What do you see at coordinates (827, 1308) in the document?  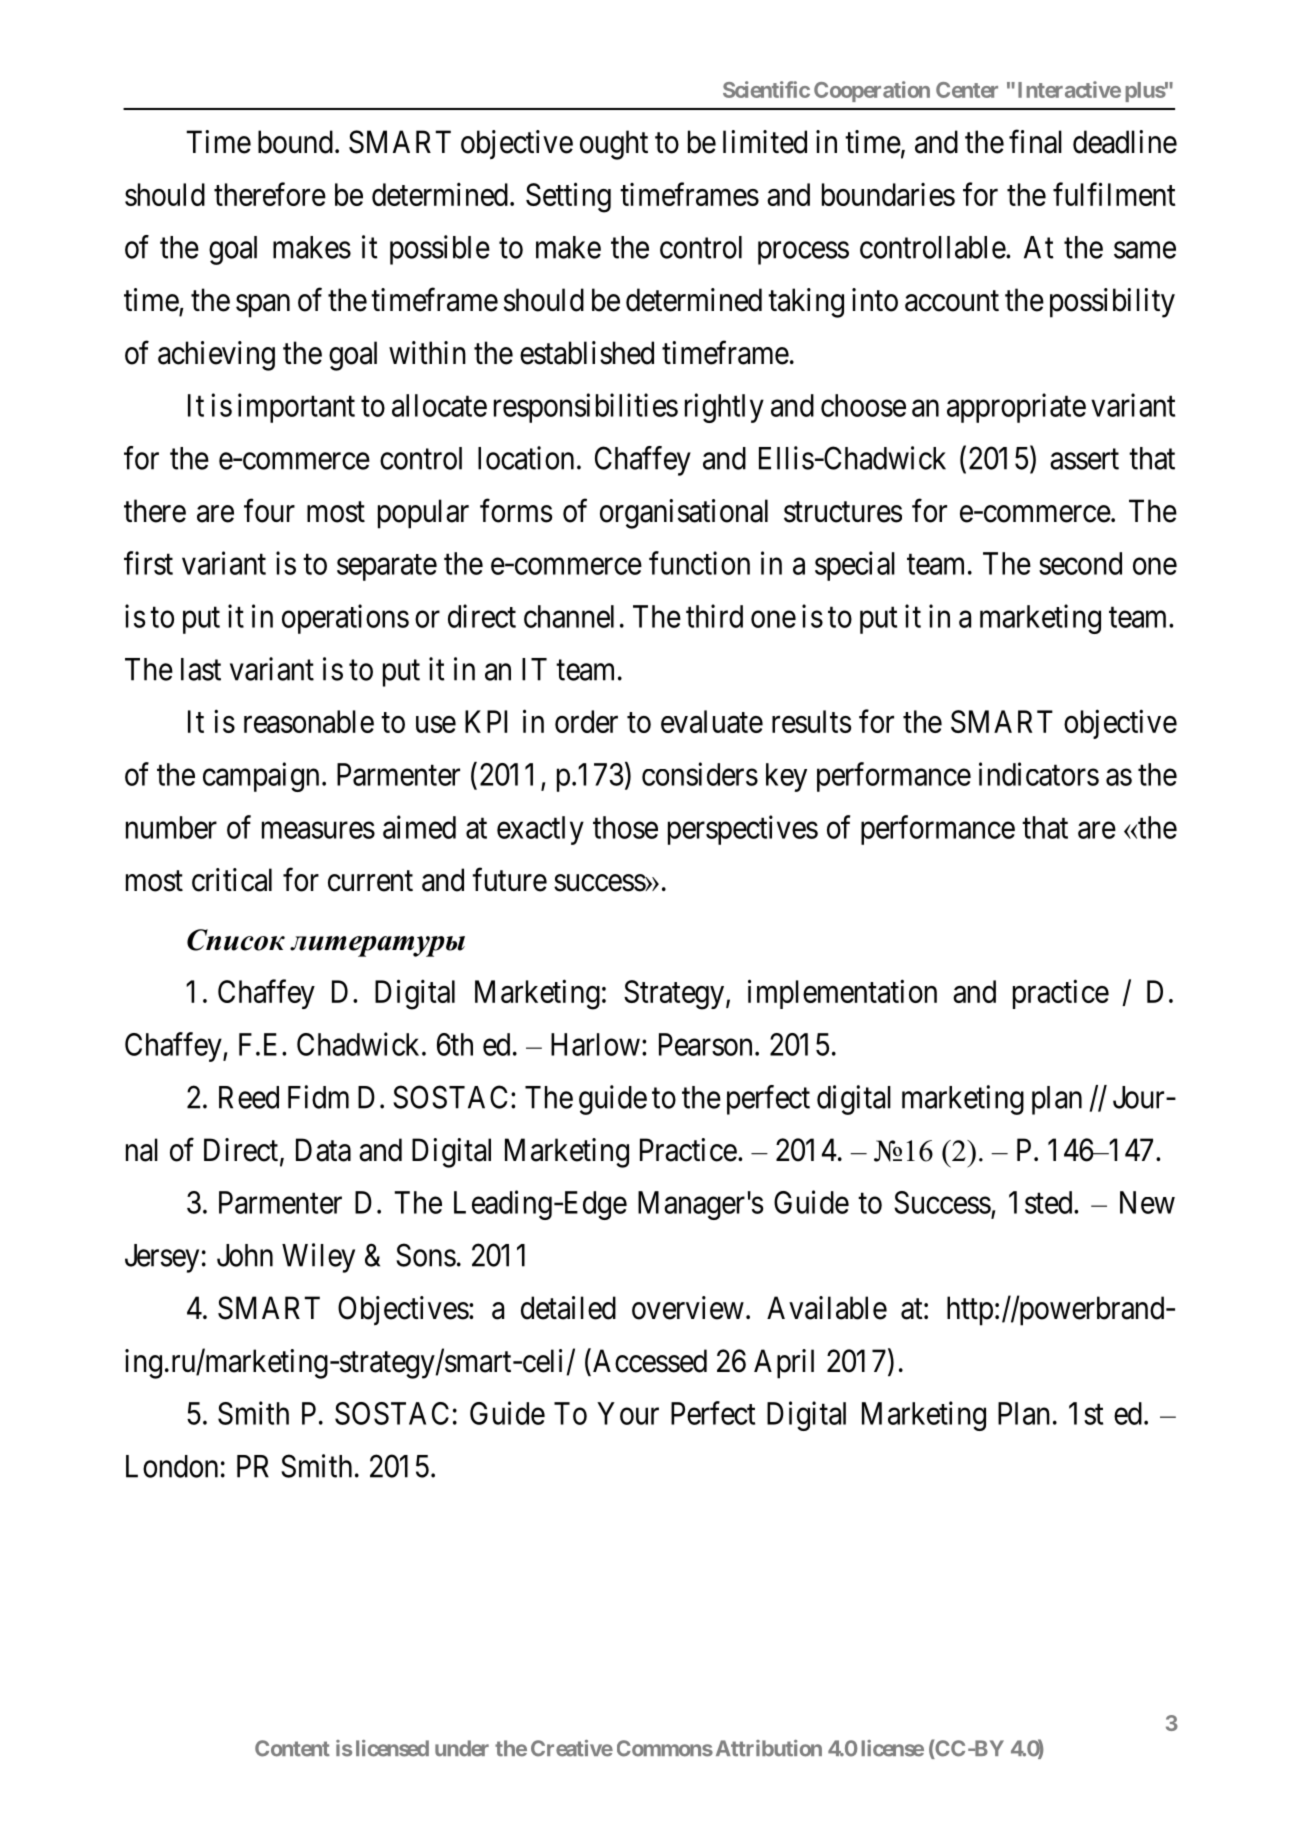 I see `Available` at bounding box center [827, 1308].
